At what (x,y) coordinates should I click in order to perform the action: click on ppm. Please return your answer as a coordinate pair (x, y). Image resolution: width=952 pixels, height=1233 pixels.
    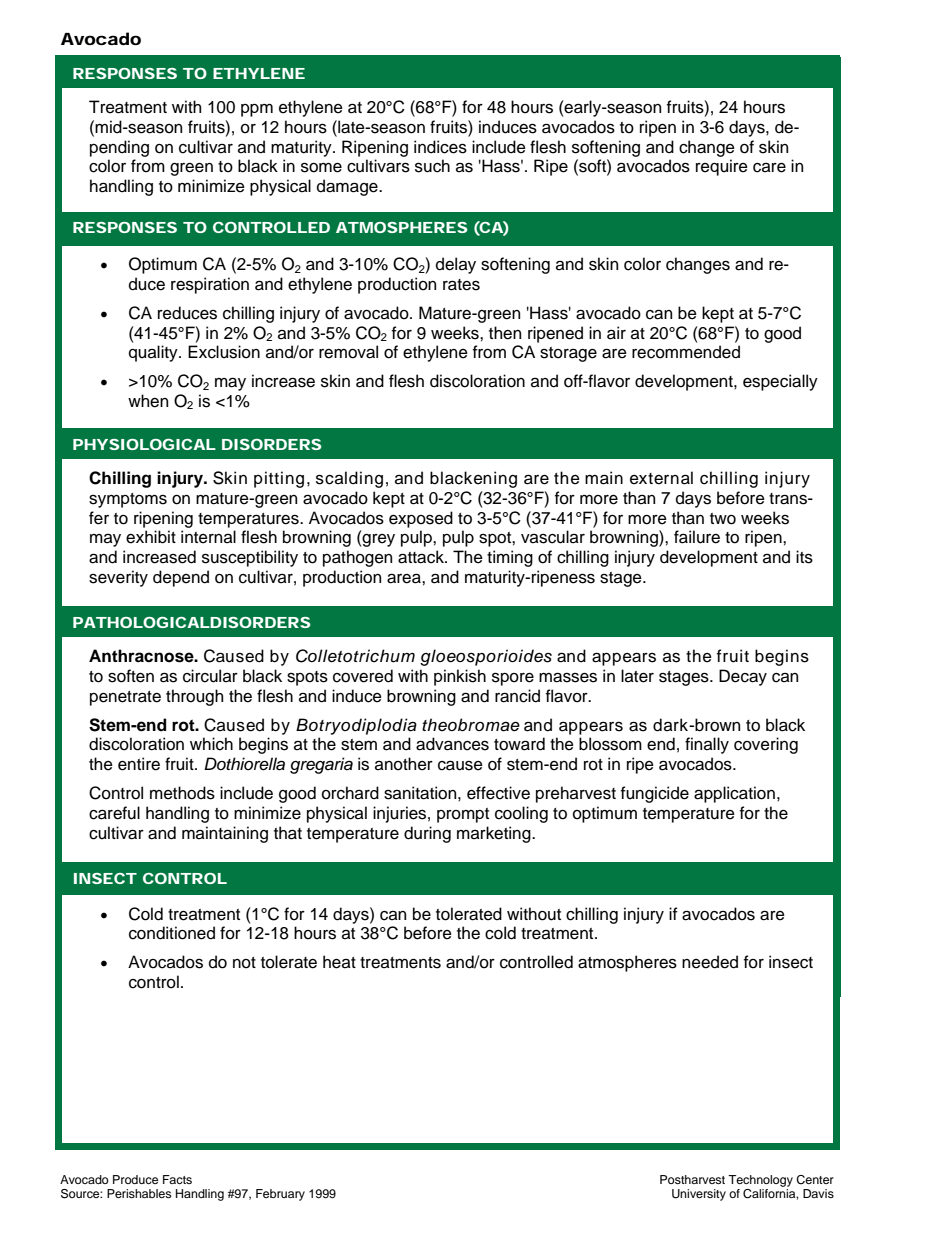
    Looking at the image, I should click on (257, 110).
